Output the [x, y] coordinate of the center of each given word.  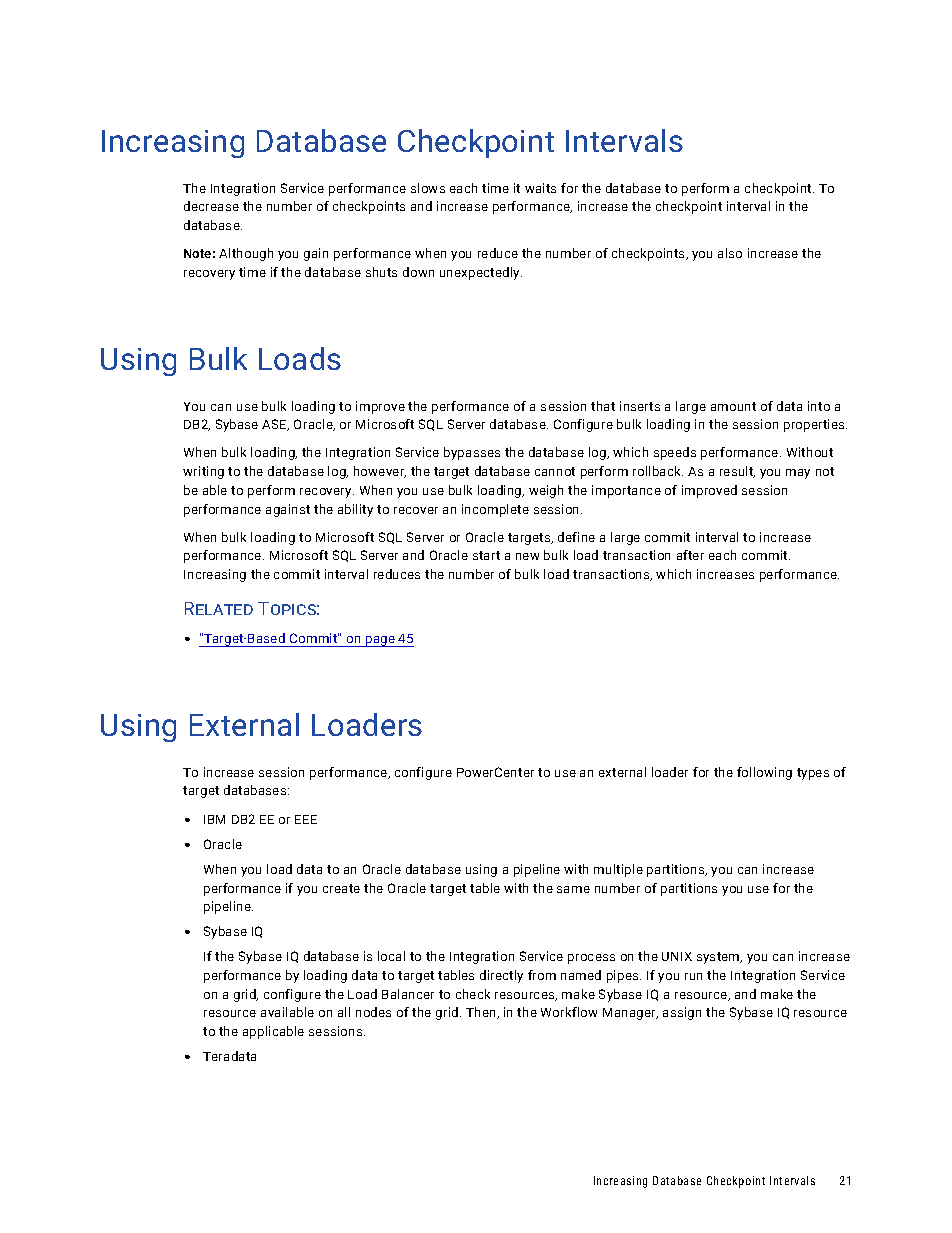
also [730, 253]
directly [501, 976]
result [737, 472]
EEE [306, 819]
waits [540, 188]
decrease [211, 206]
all [344, 1012]
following [764, 773]
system [719, 958]
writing [203, 472]
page [380, 641]
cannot [555, 471]
